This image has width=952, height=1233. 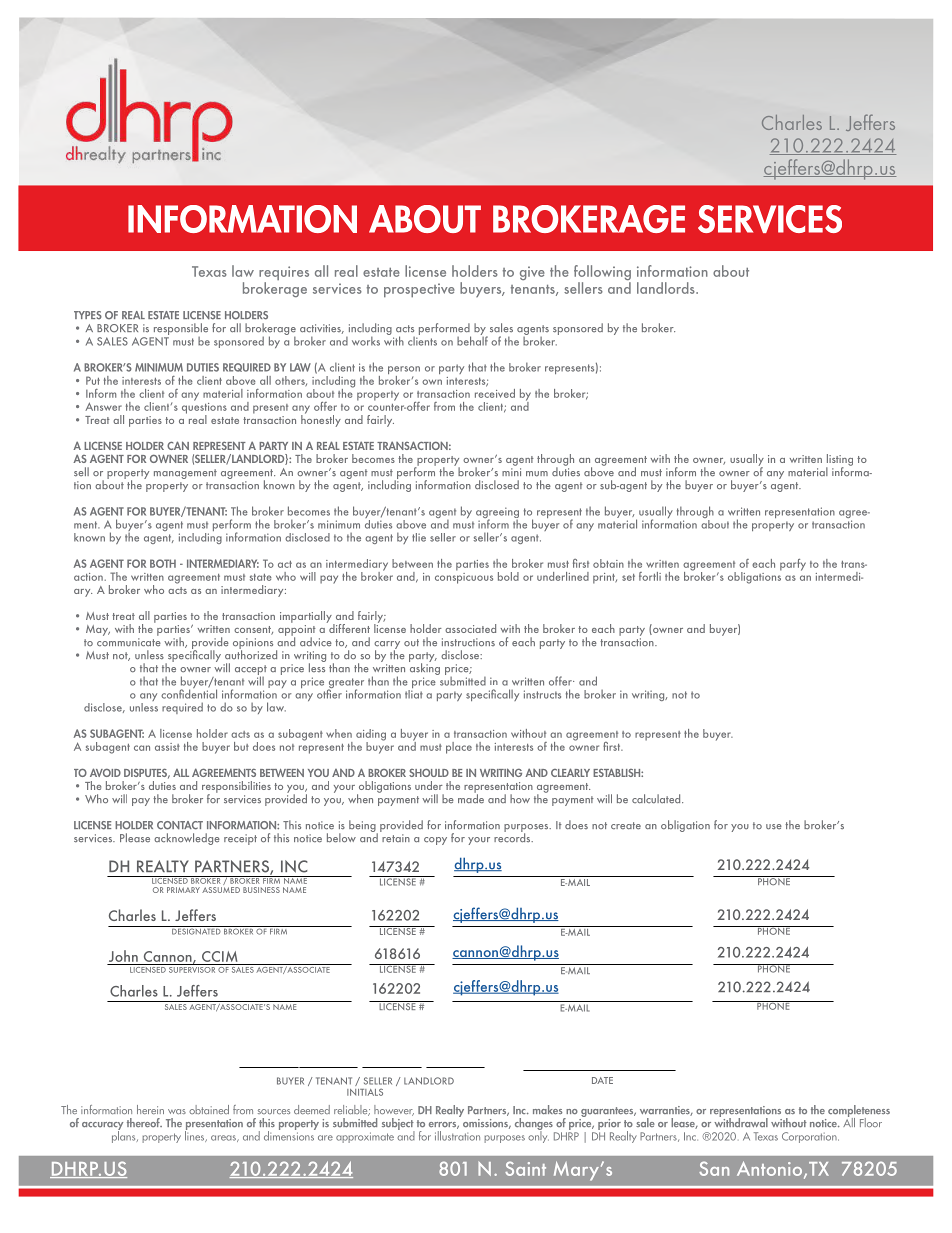 What do you see at coordinates (419, 290) in the image?
I see `prospective` at bounding box center [419, 290].
